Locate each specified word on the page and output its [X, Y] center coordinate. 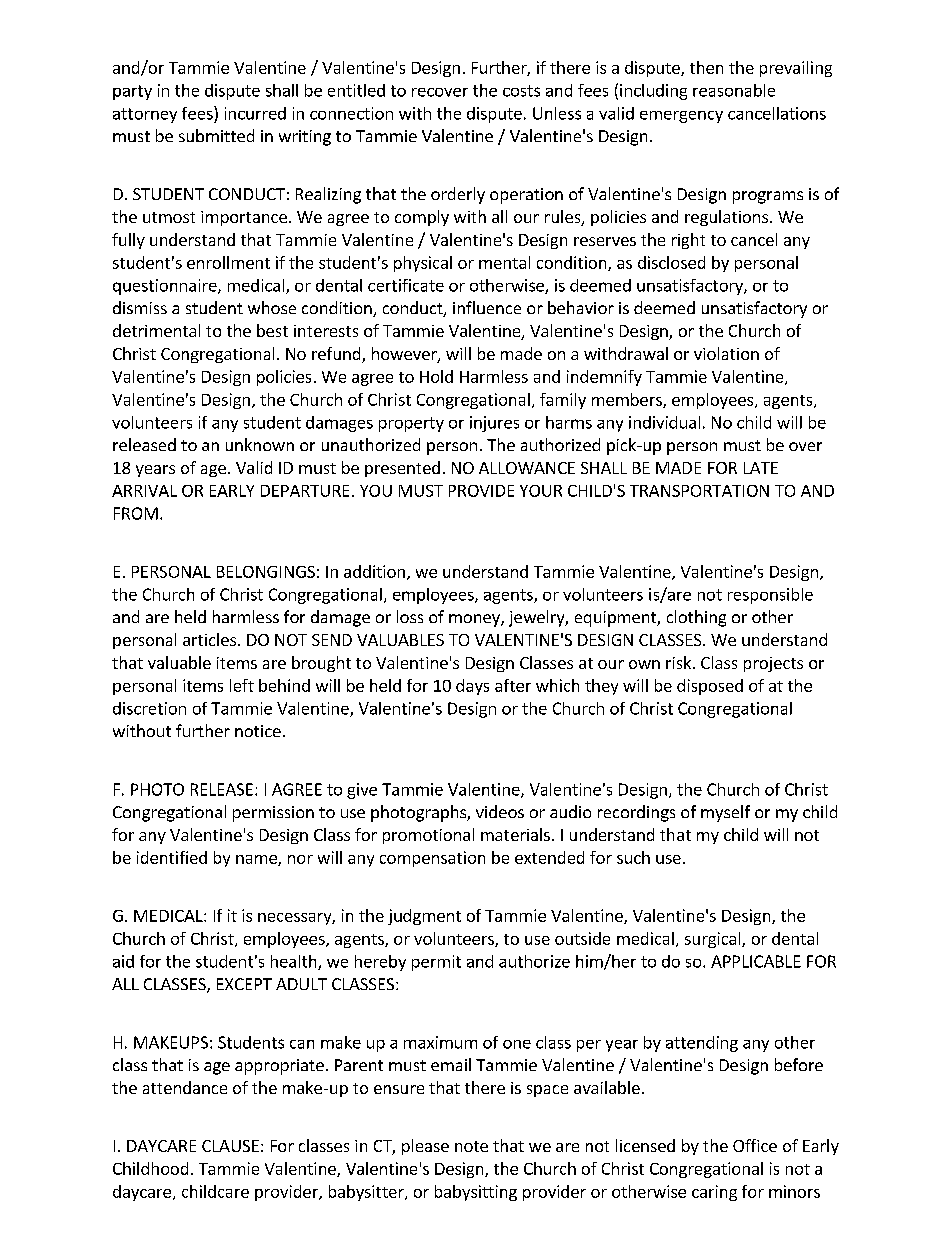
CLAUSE [230, 1146]
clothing [696, 618]
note [471, 1146]
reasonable [734, 90]
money [475, 620]
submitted [216, 135]
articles [211, 639]
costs [521, 91]
